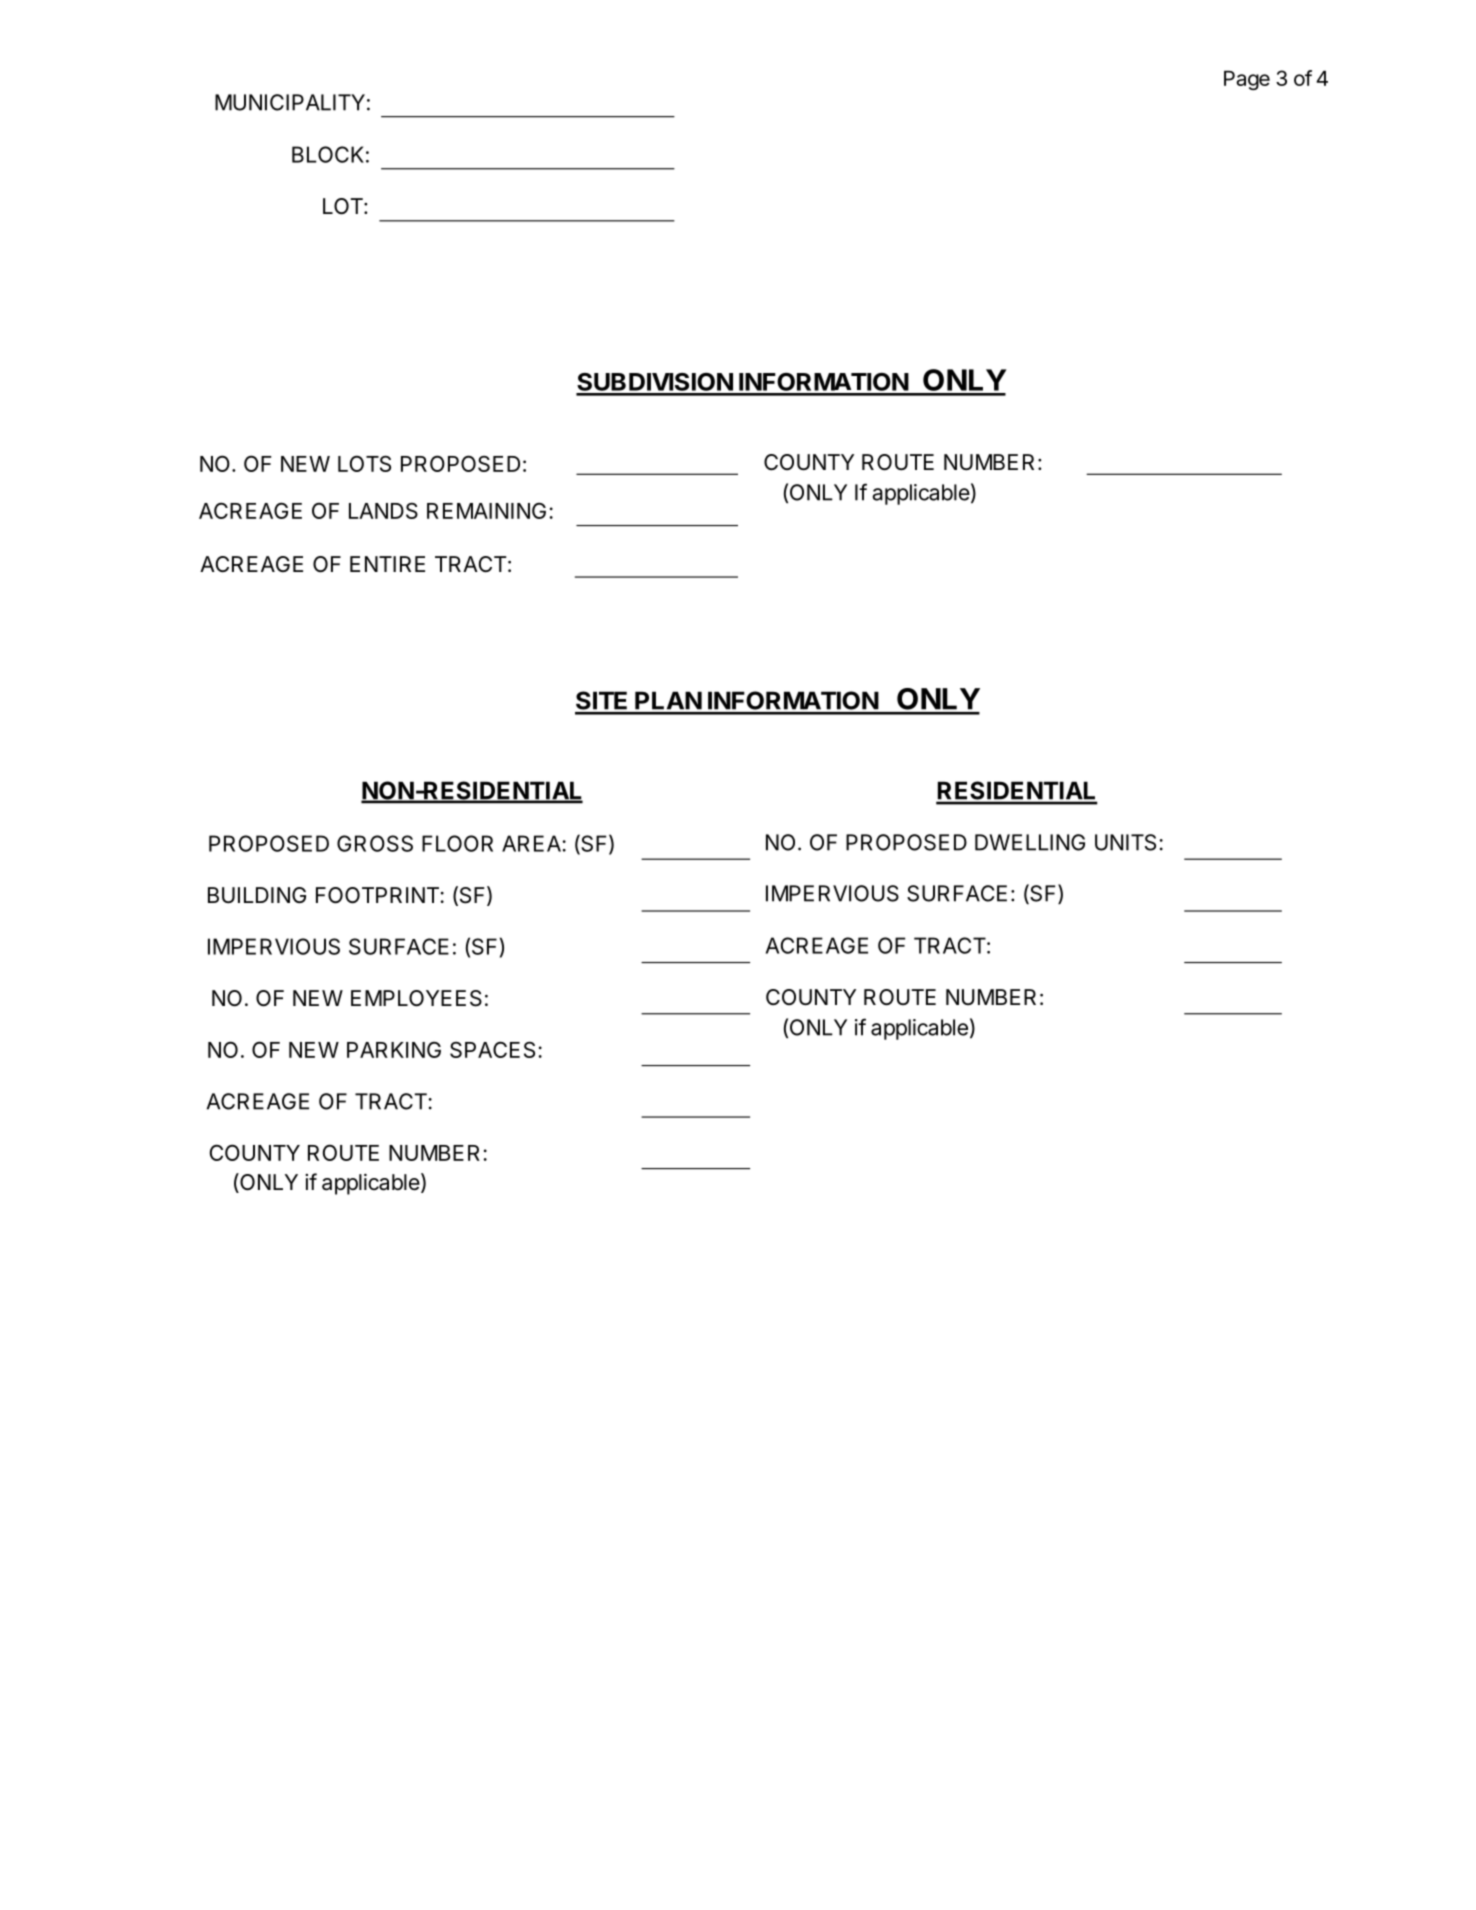 The image size is (1476, 1910). Describe the element at coordinates (492, 1049) in the screenshot. I see `SPACES` at that location.
